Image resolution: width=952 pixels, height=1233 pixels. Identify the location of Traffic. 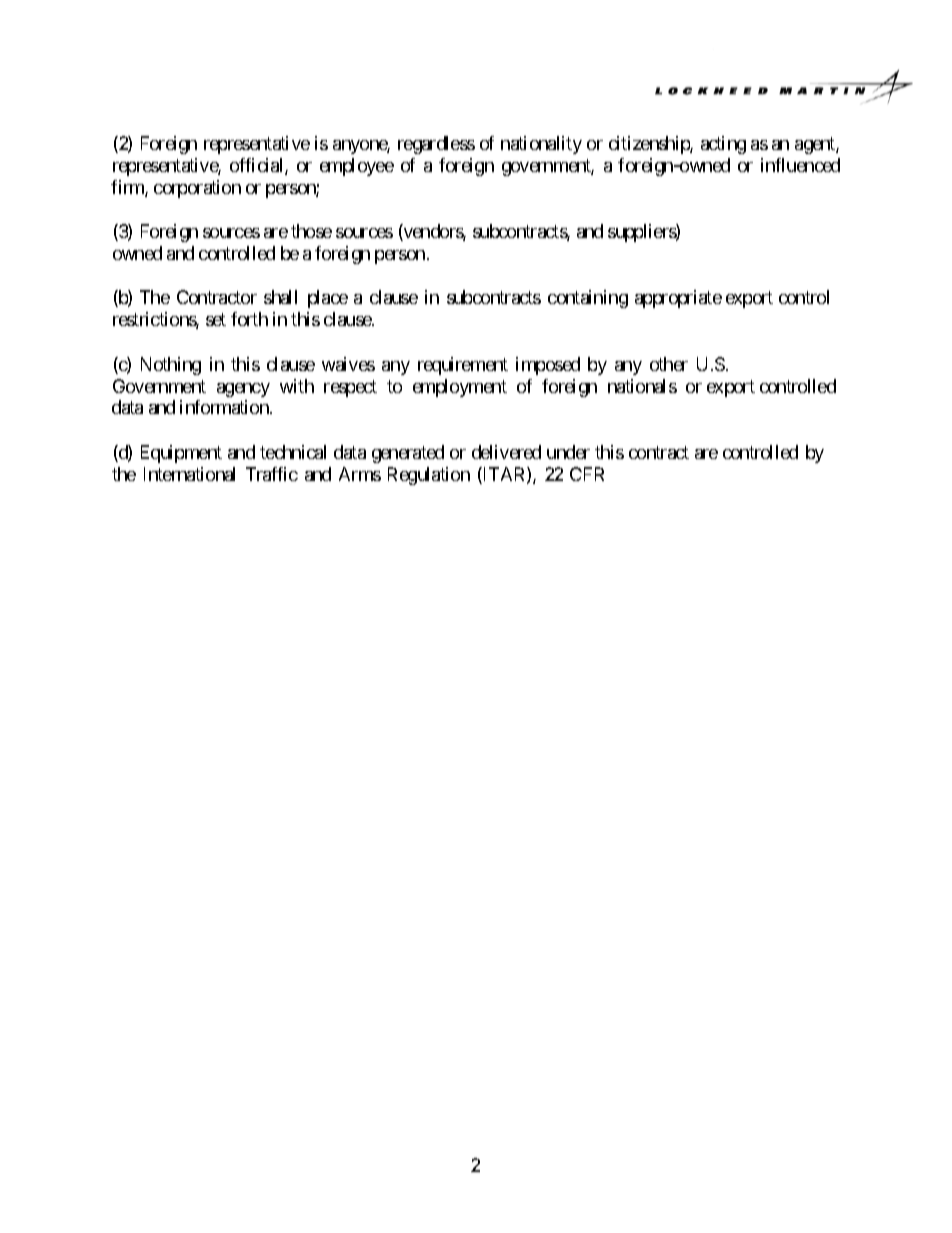
(272, 474).
